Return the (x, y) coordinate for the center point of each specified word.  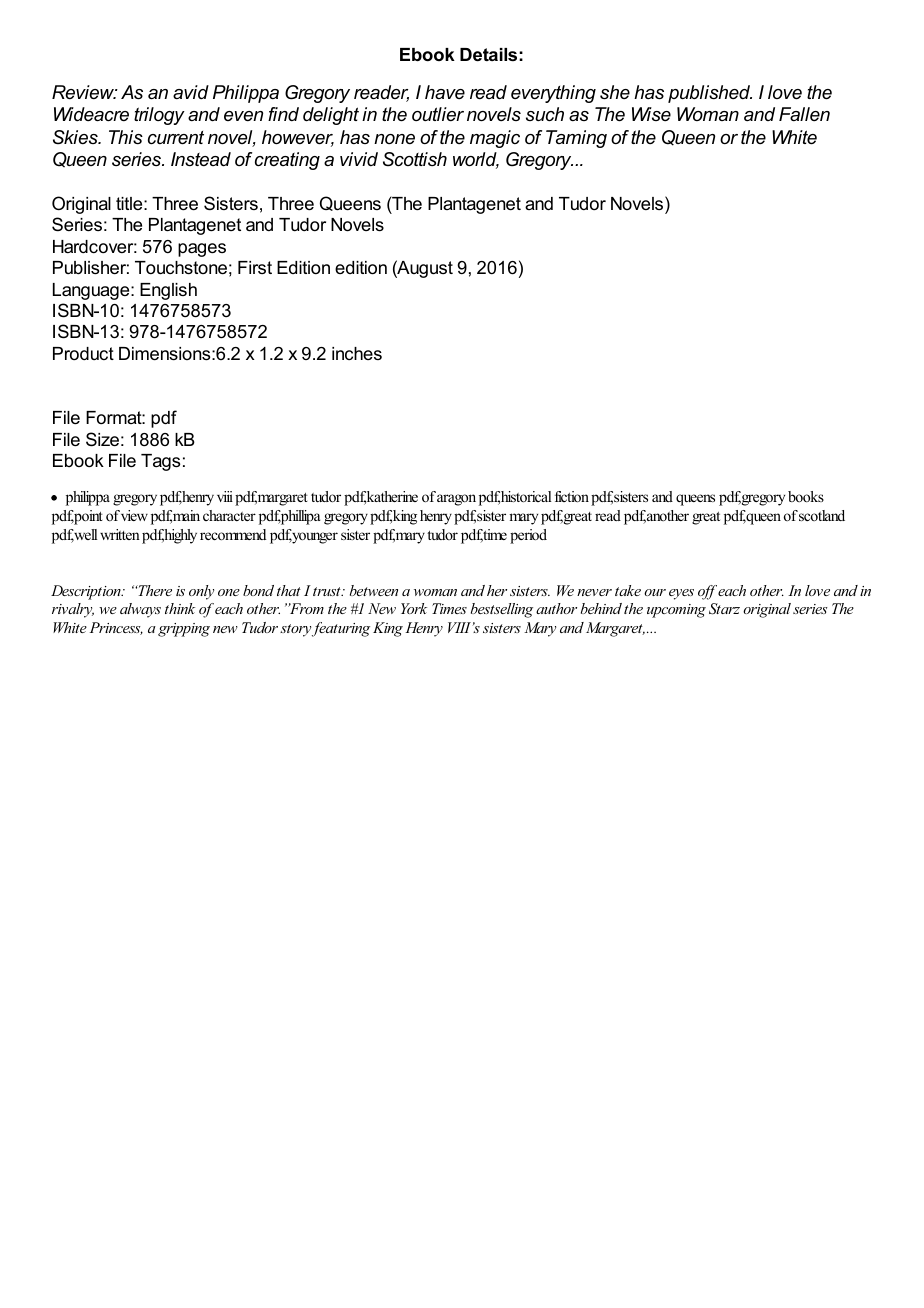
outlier (438, 114)
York (414, 608)
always (140, 610)
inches (357, 353)
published (710, 94)
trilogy (159, 116)
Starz (724, 609)
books (806, 496)
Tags (160, 462)
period (528, 536)
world (476, 160)
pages (202, 250)
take (628, 590)
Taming (576, 139)
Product (83, 353)
